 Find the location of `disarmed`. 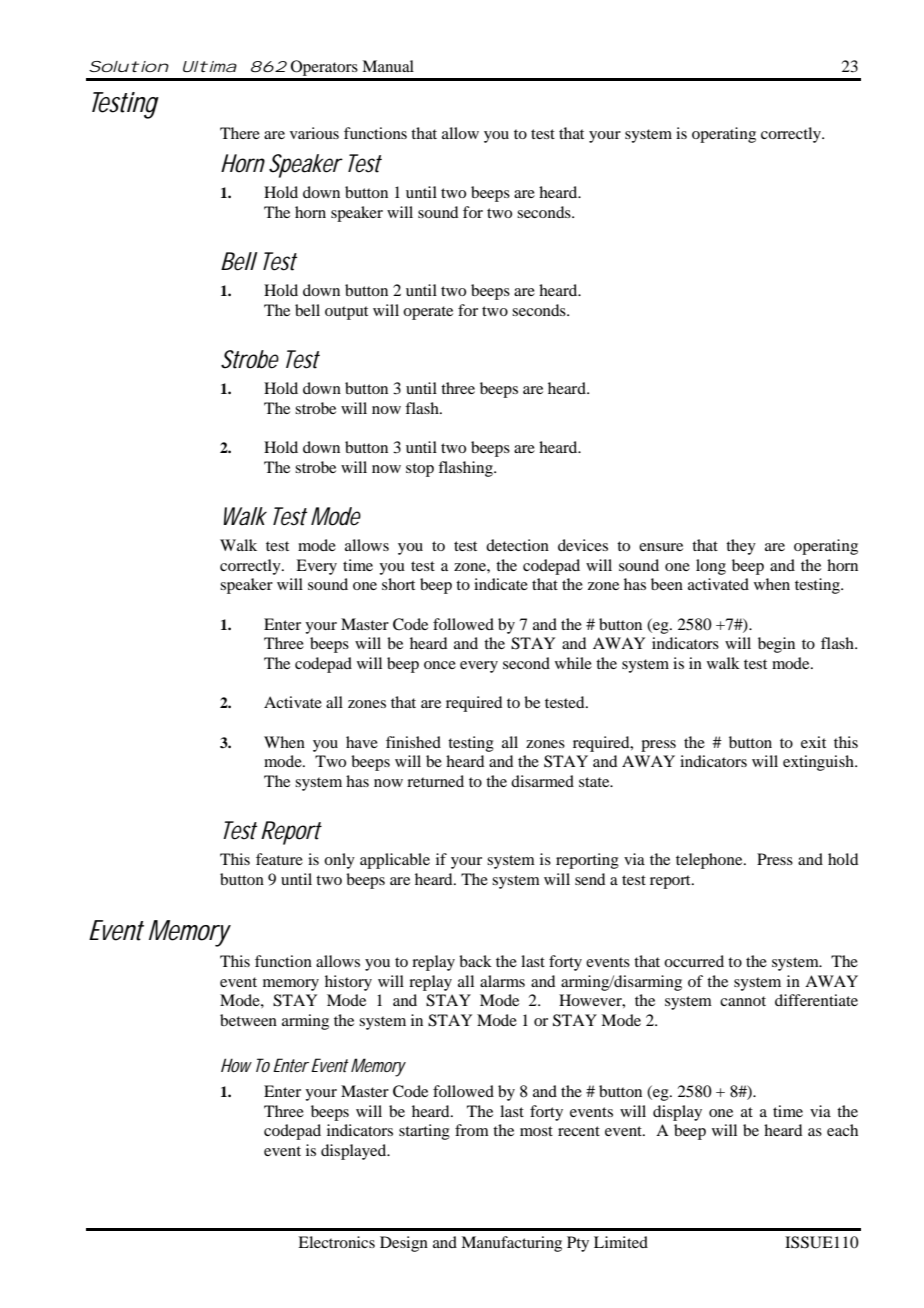

disarmed is located at coordinates (542, 781).
